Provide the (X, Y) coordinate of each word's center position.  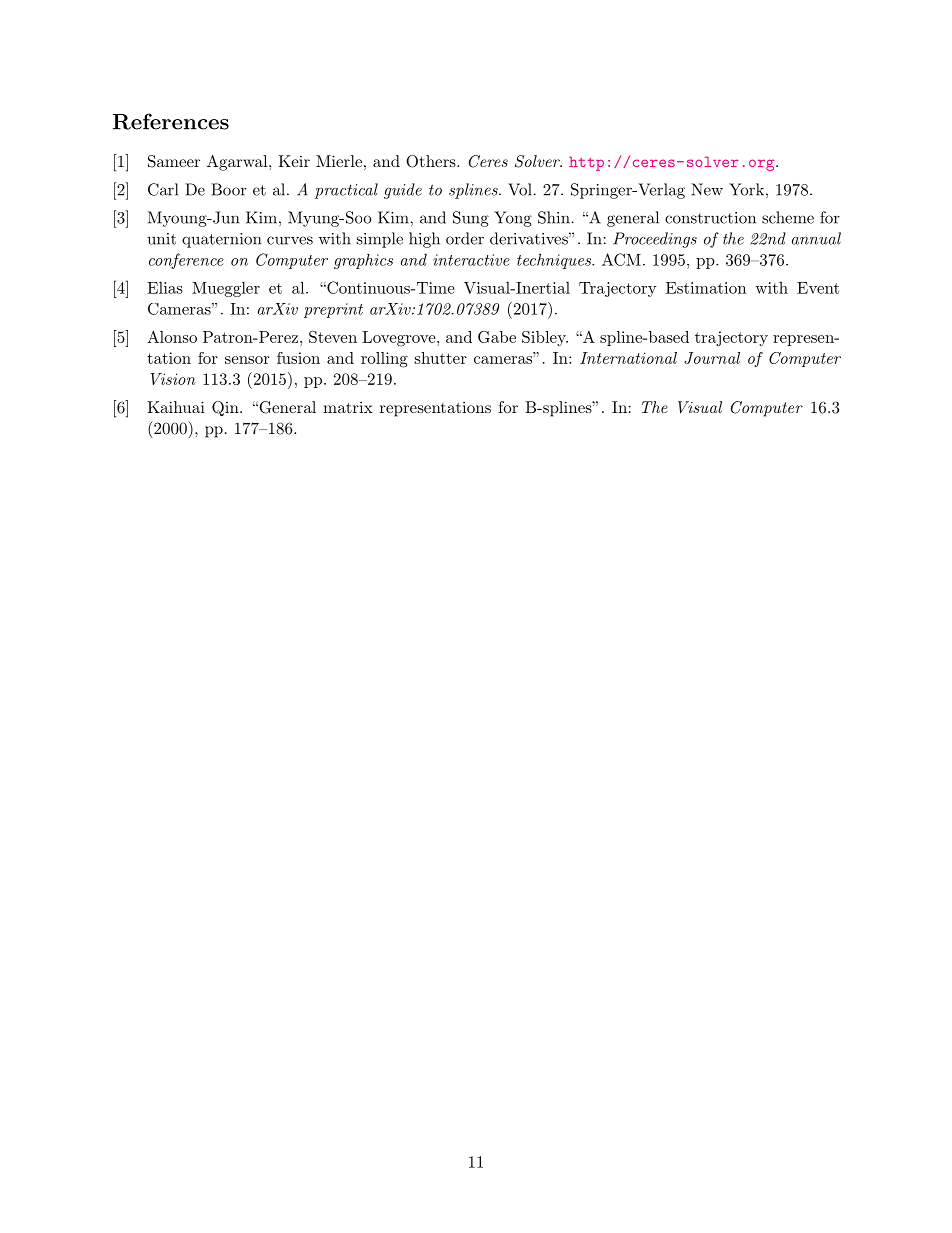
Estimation (706, 288)
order (465, 238)
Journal (712, 358)
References (171, 121)
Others (432, 161)
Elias (165, 287)
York (746, 189)
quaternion (221, 240)
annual (816, 238)
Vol (520, 189)
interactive (471, 260)
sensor (247, 360)
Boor (229, 189)
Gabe (497, 337)
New (707, 189)
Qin (226, 409)
